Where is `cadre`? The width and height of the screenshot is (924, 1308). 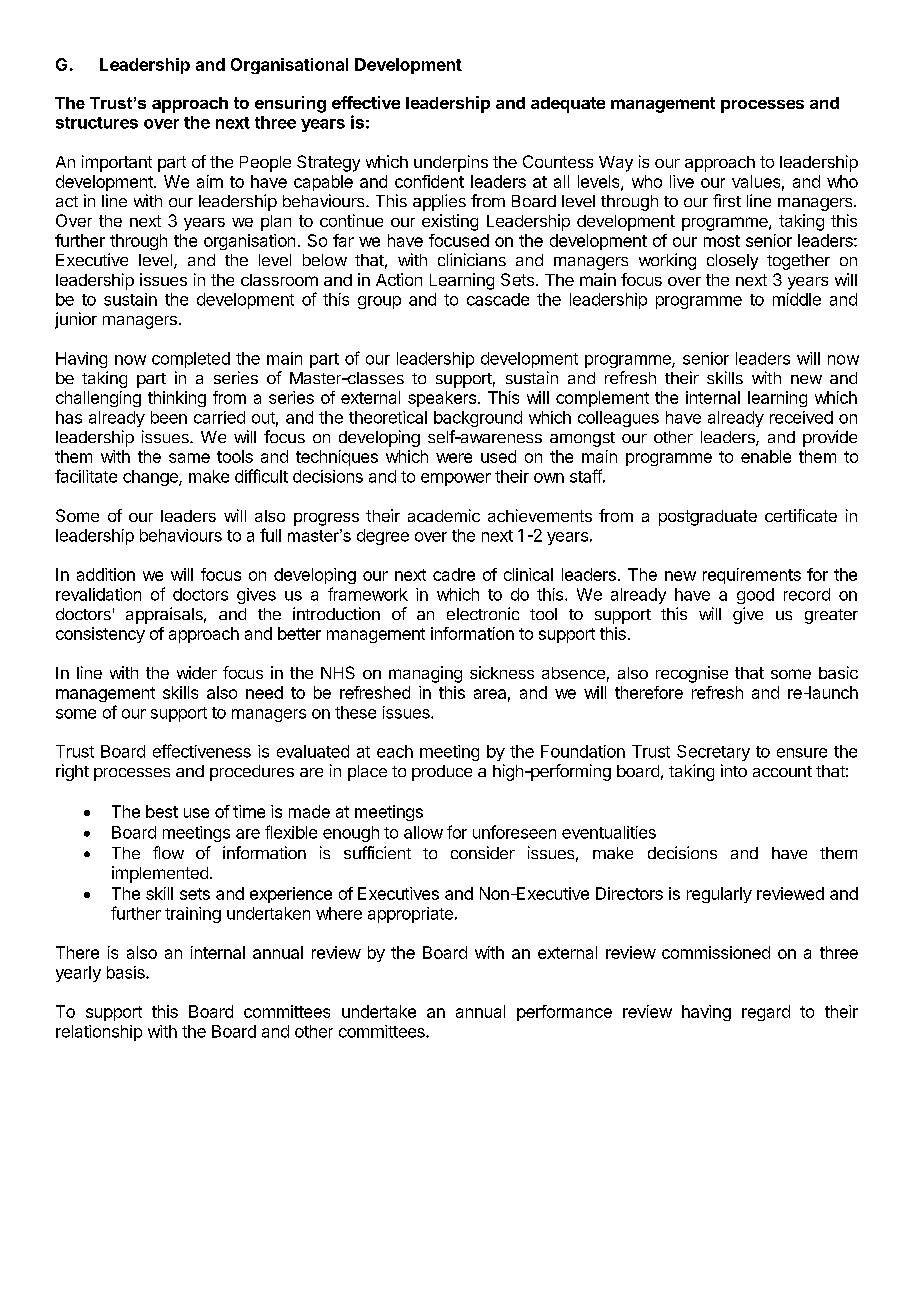
cadre is located at coordinates (454, 574).
